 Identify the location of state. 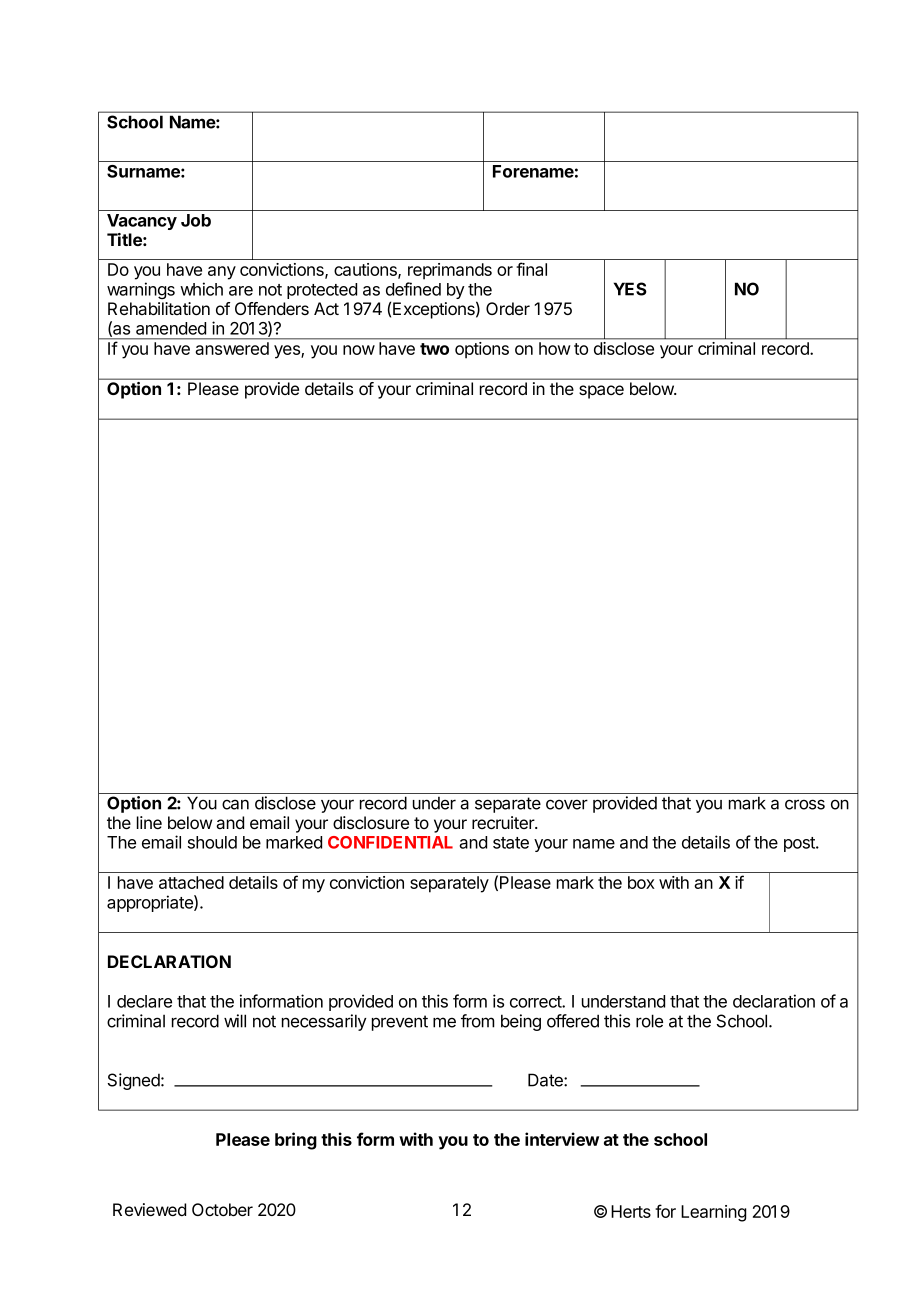
(511, 843).
